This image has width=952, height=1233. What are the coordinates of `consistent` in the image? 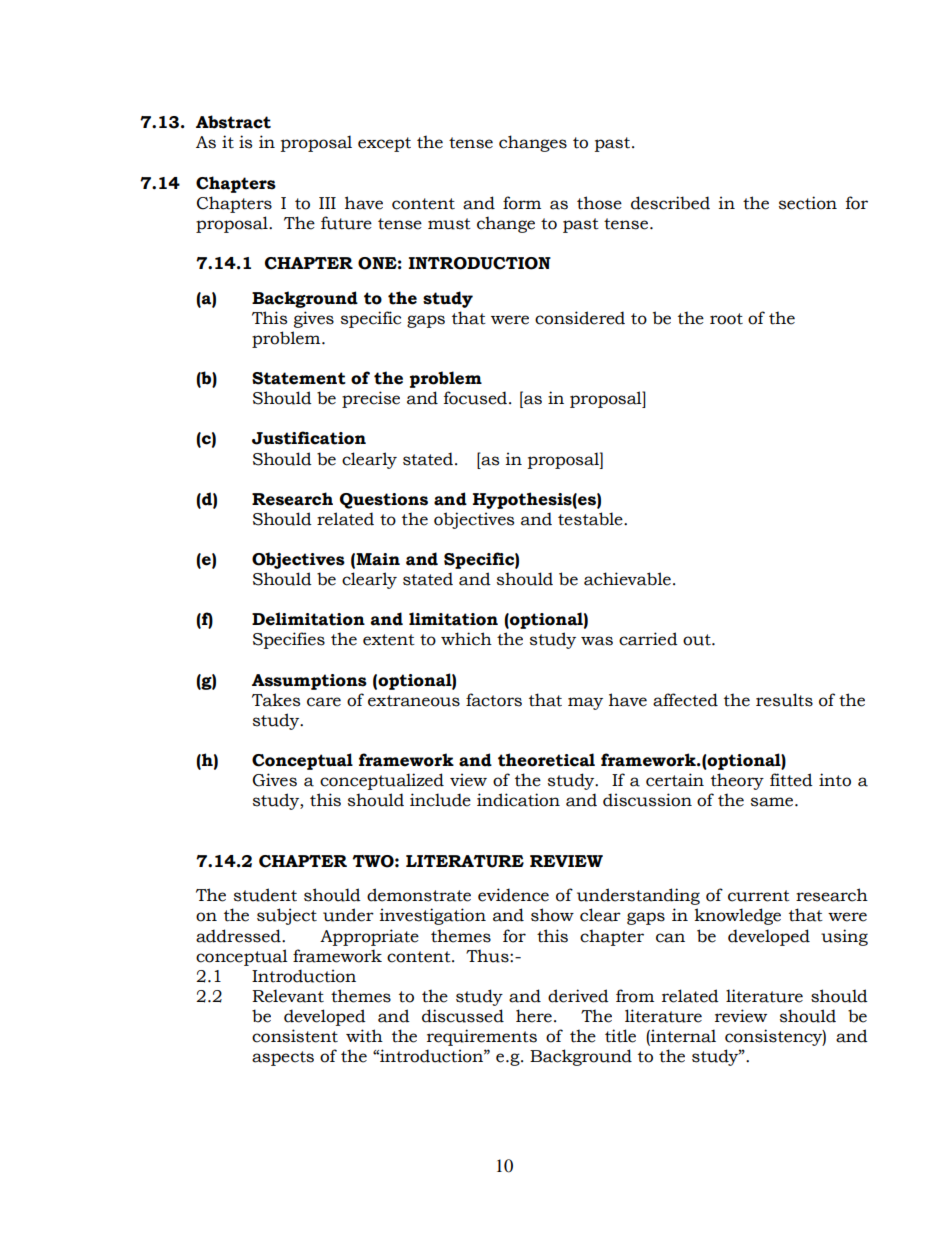 It's located at (295, 1036).
